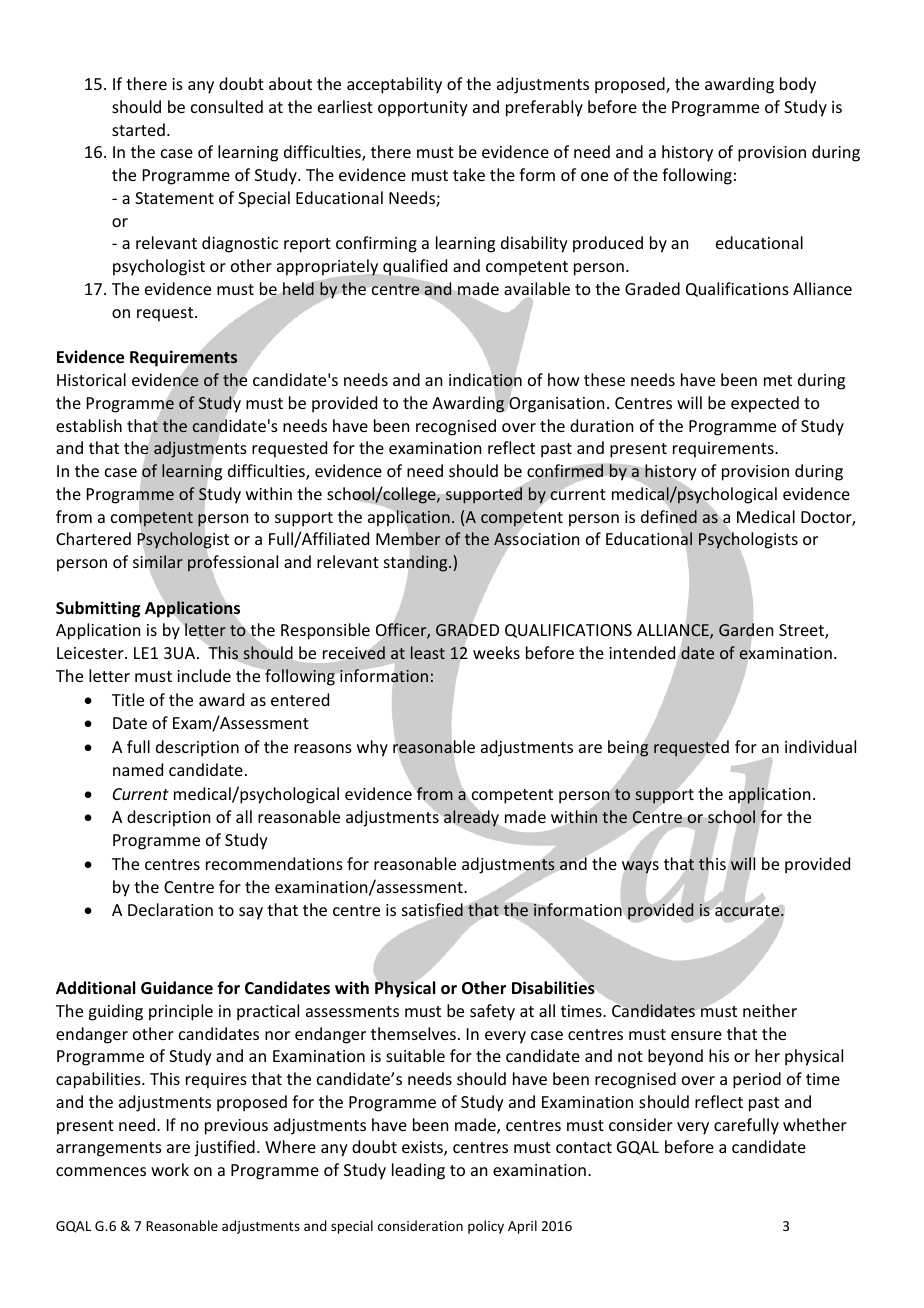 This screenshot has width=924, height=1308. What do you see at coordinates (798, 85) in the screenshot?
I see `body` at bounding box center [798, 85].
